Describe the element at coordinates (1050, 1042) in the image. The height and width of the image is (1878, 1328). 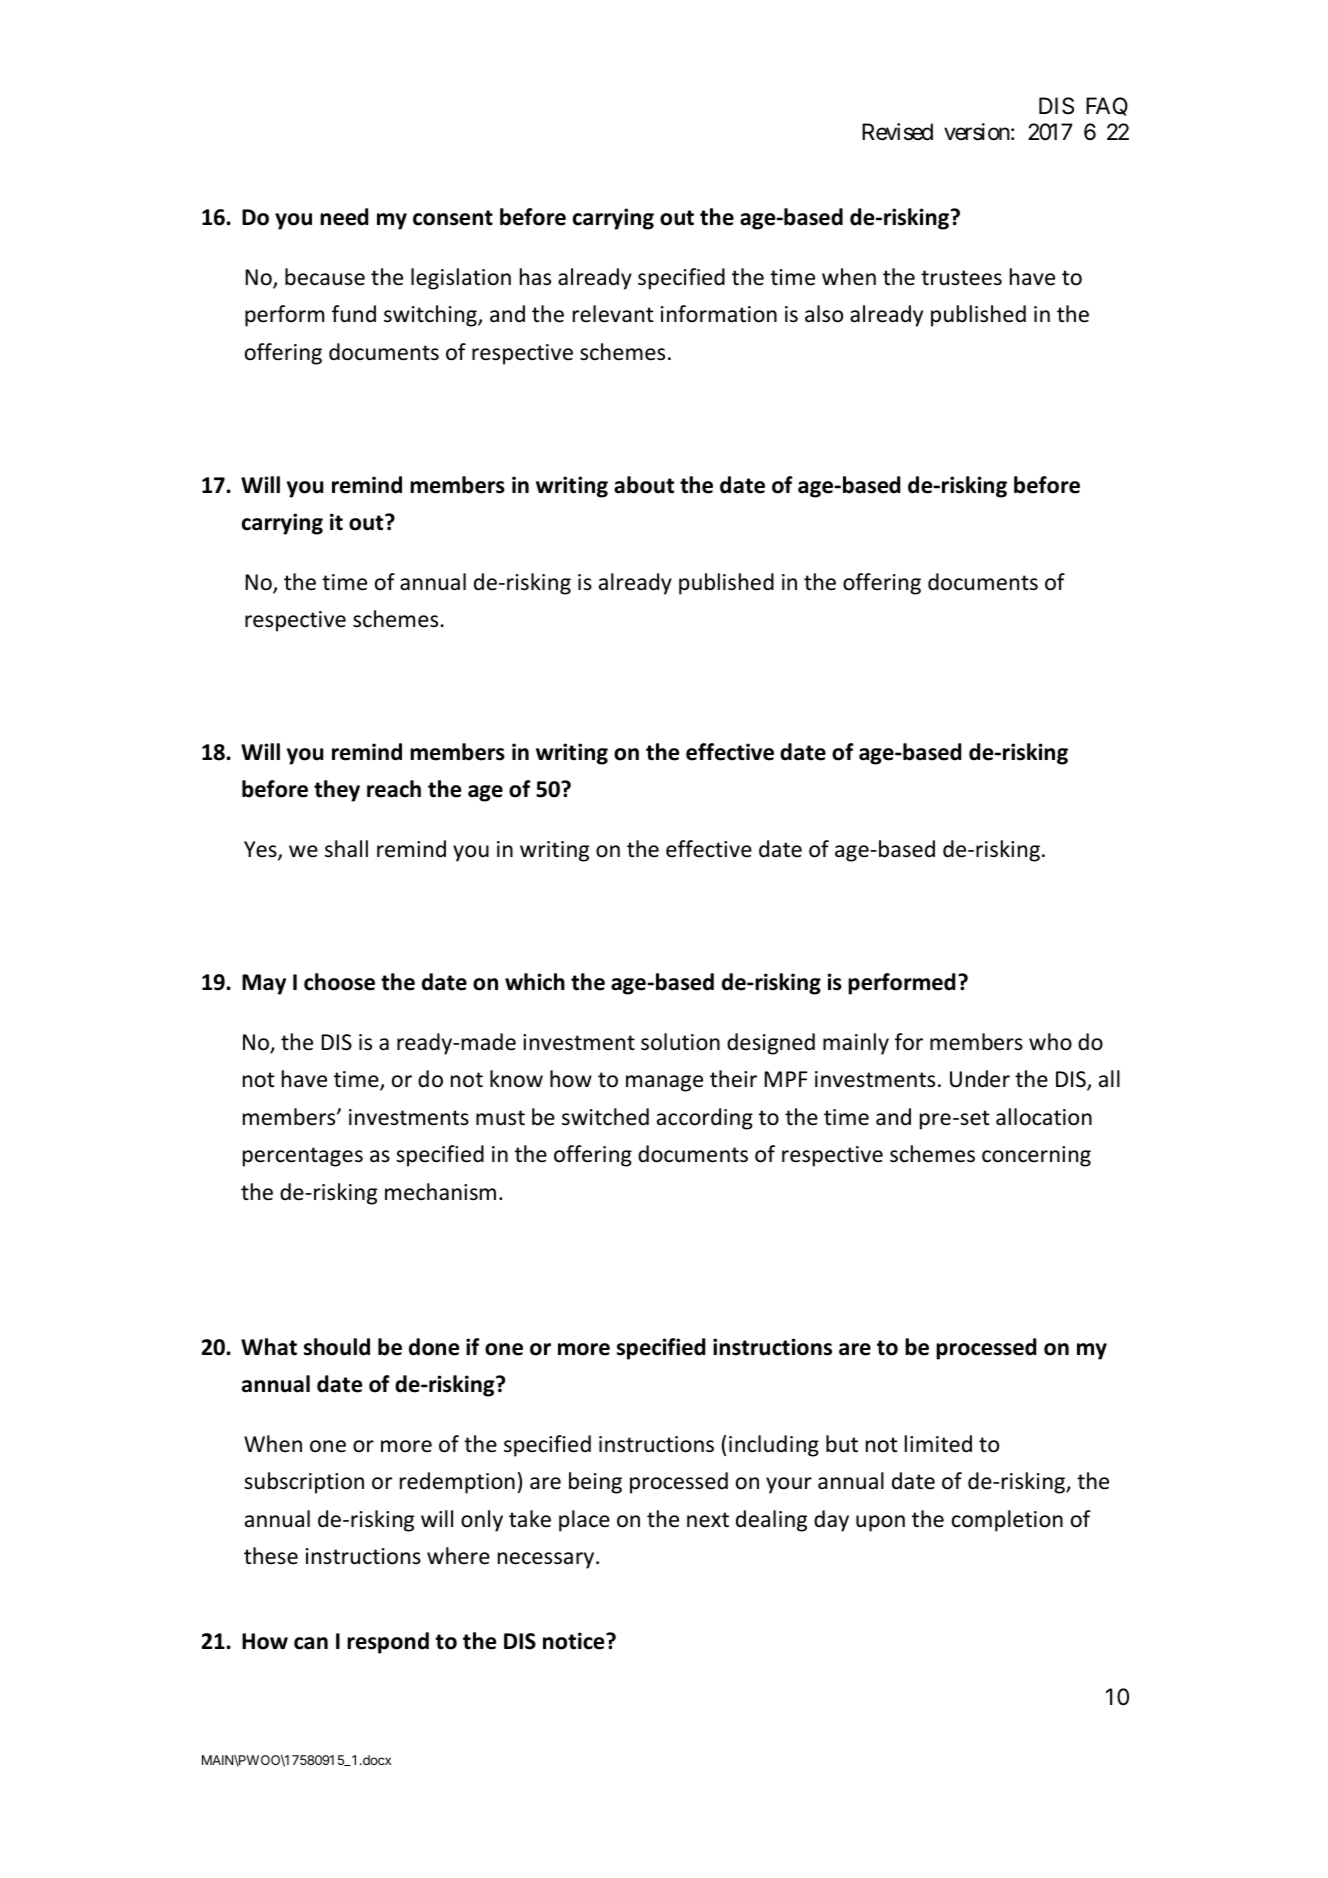
I see `who` at that location.
